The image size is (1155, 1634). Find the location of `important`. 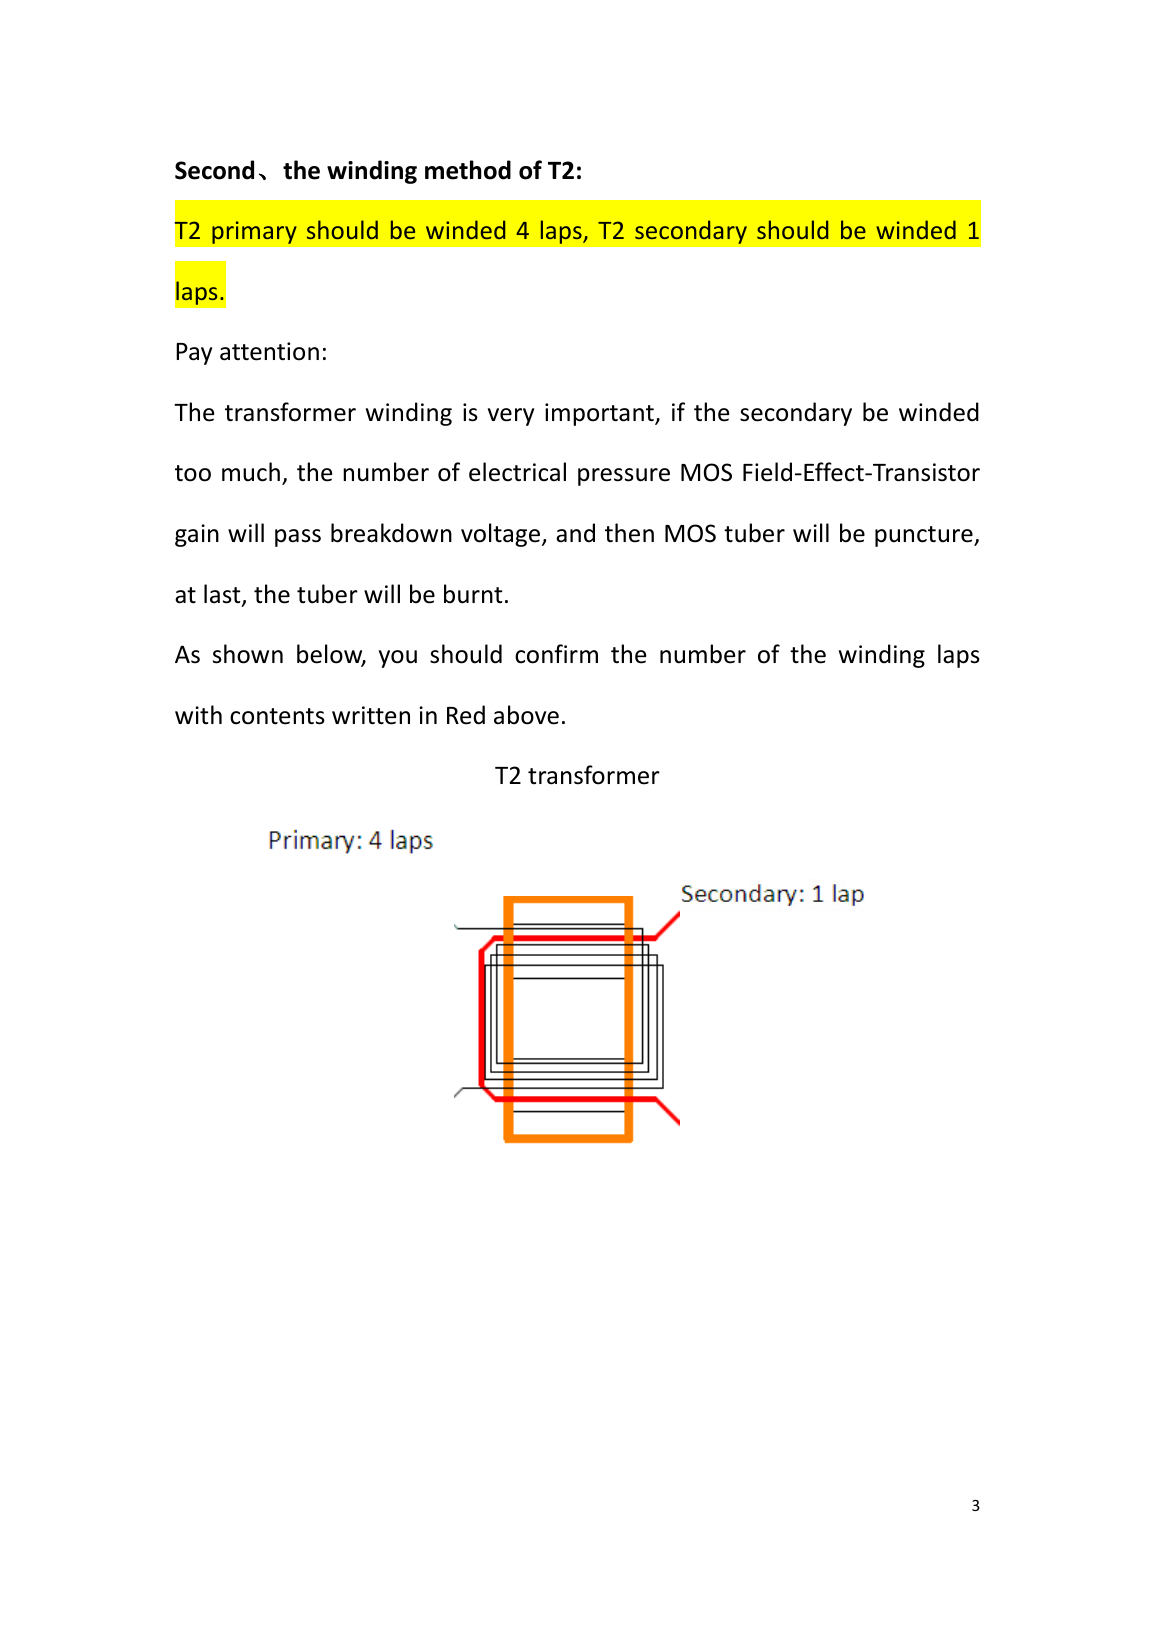

important is located at coordinates (600, 414).
